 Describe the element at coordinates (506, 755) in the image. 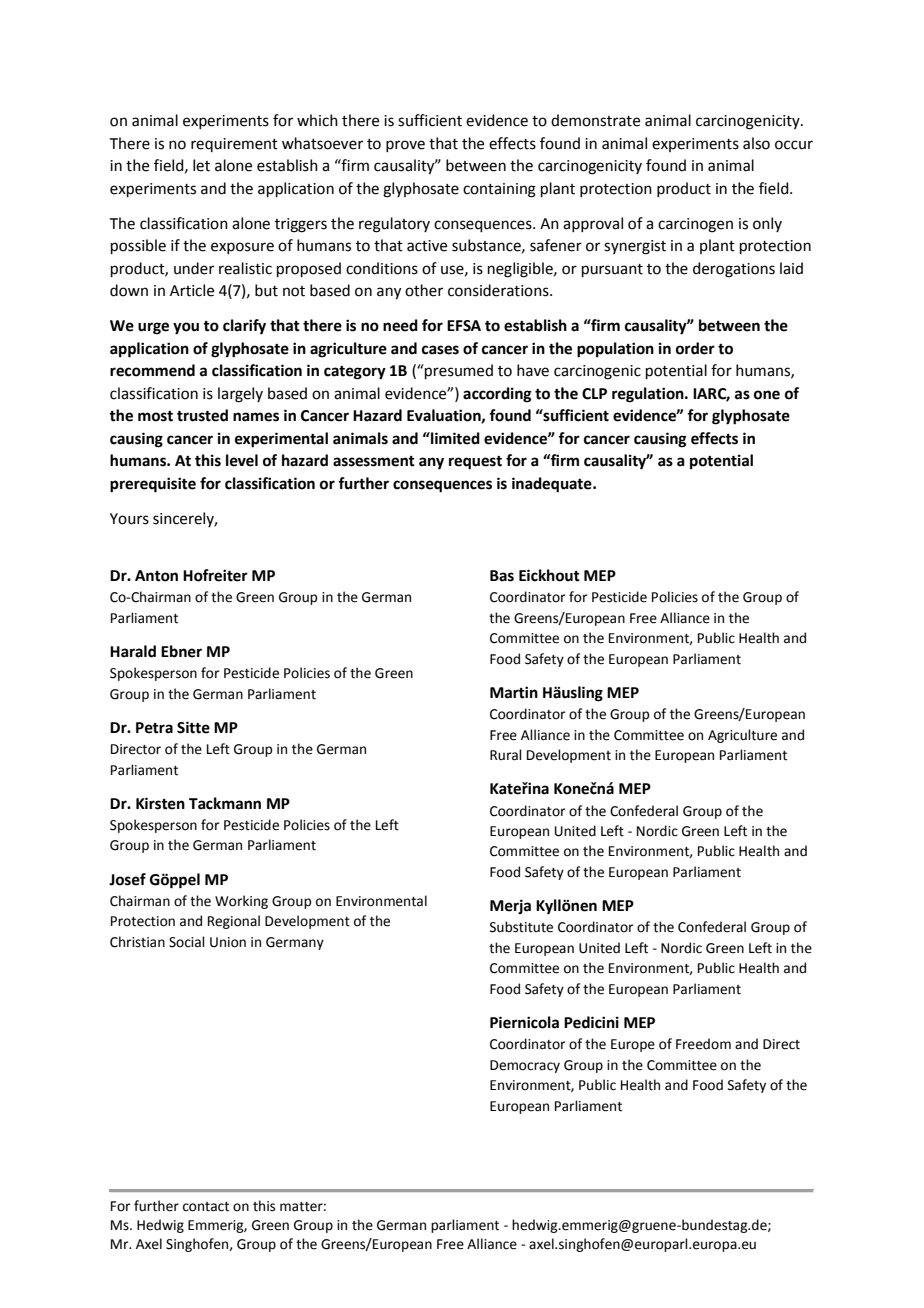

I see `Rural` at that location.
